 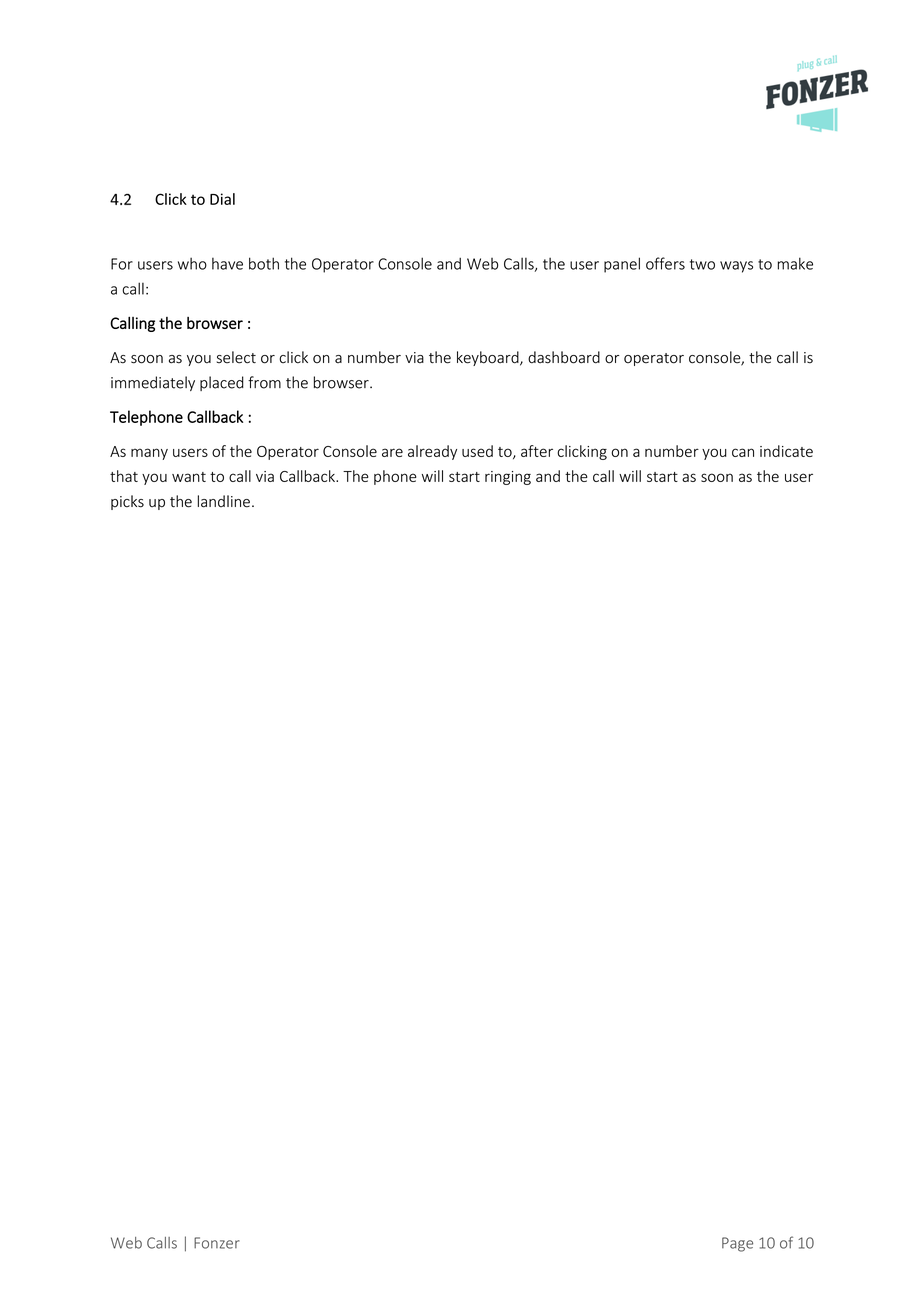 What do you see at coordinates (508, 478) in the screenshot?
I see `ringing` at bounding box center [508, 478].
